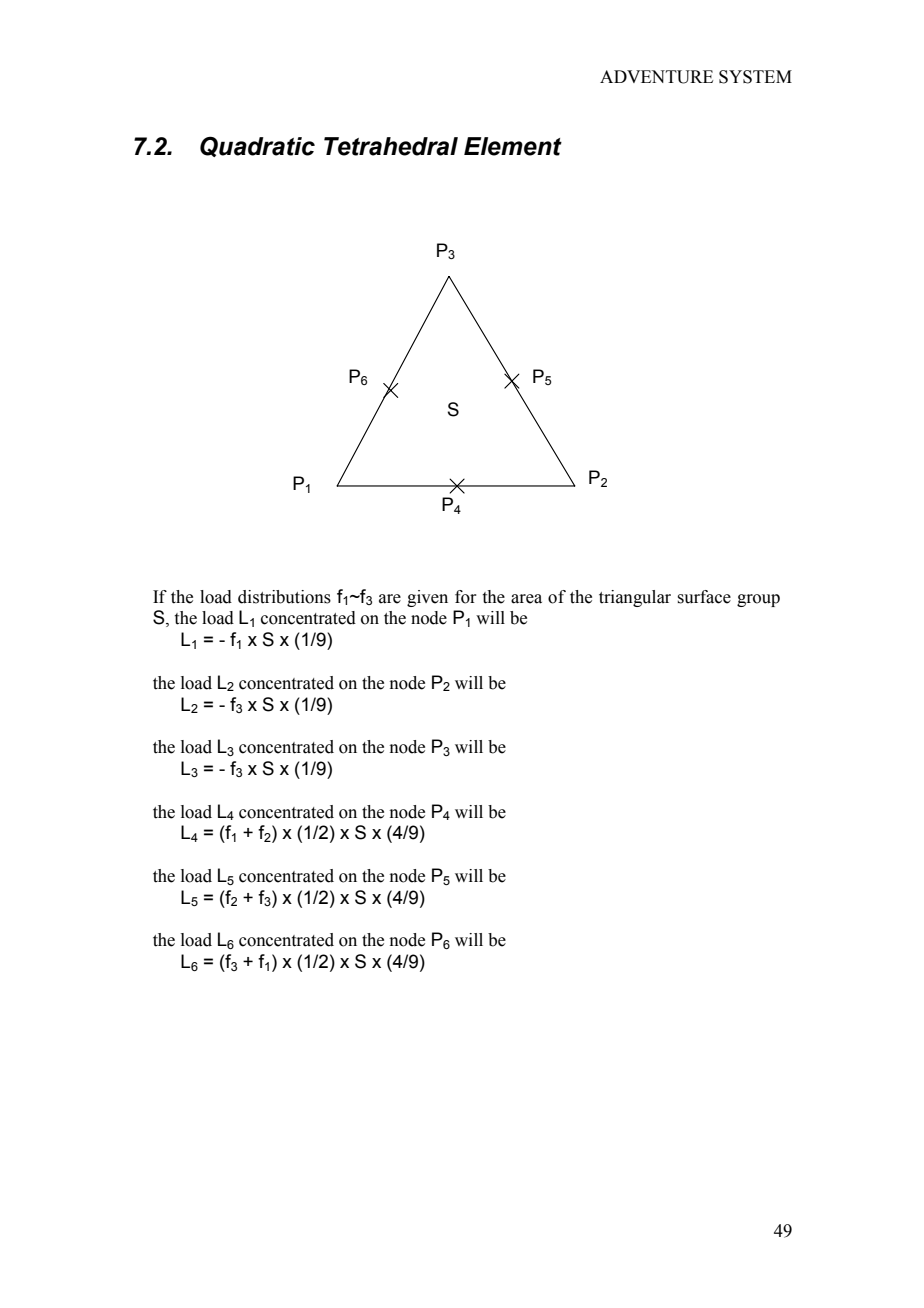 Image resolution: width=924 pixels, height=1308 pixels. What do you see at coordinates (704, 597) in the document?
I see `surface` at bounding box center [704, 597].
